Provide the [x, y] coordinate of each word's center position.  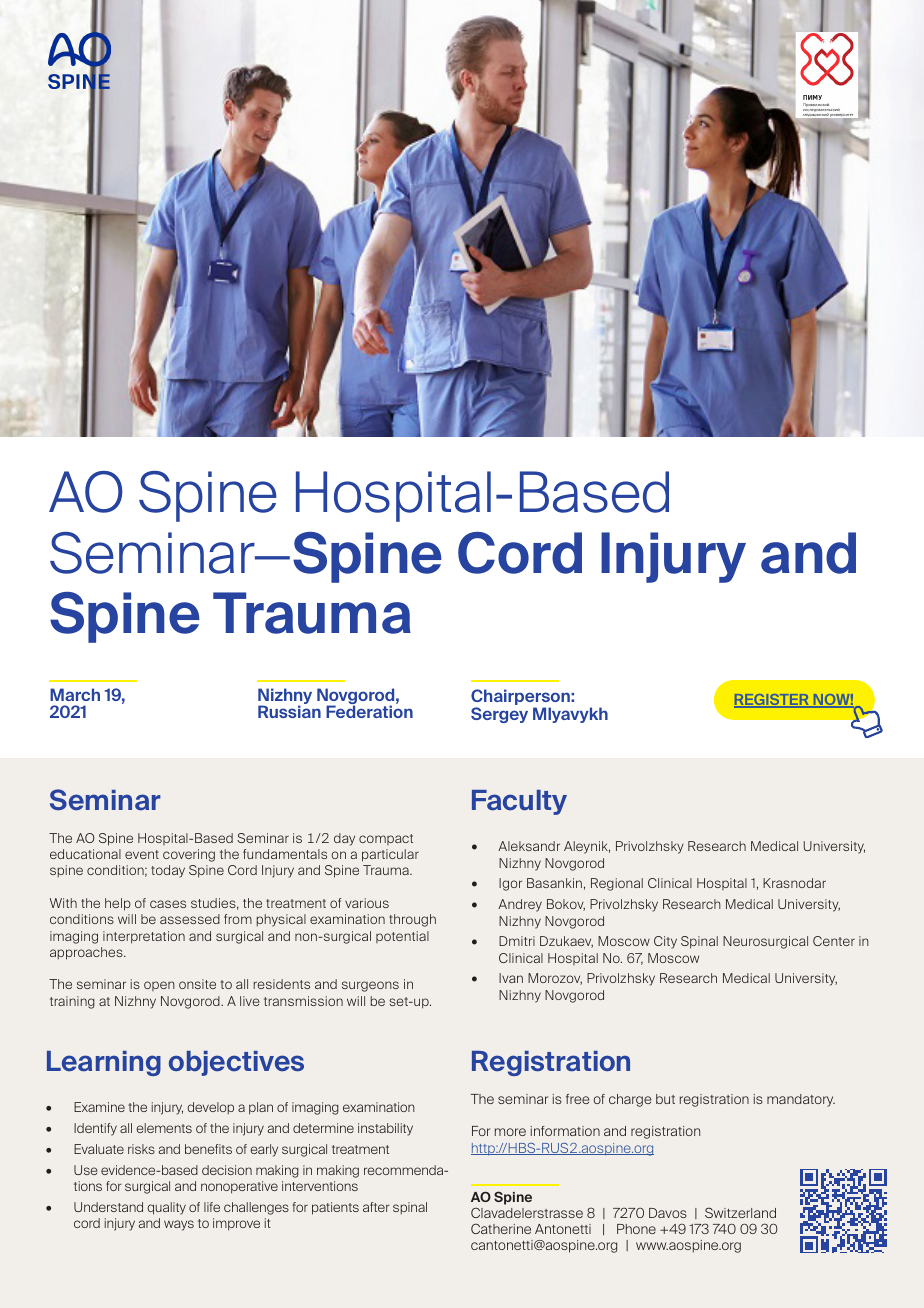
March [75, 694]
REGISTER [772, 701]
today [168, 871]
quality [166, 1208]
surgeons [370, 986]
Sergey [499, 715]
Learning [104, 1063]
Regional [617, 884]
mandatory [801, 1100]
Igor [510, 884]
